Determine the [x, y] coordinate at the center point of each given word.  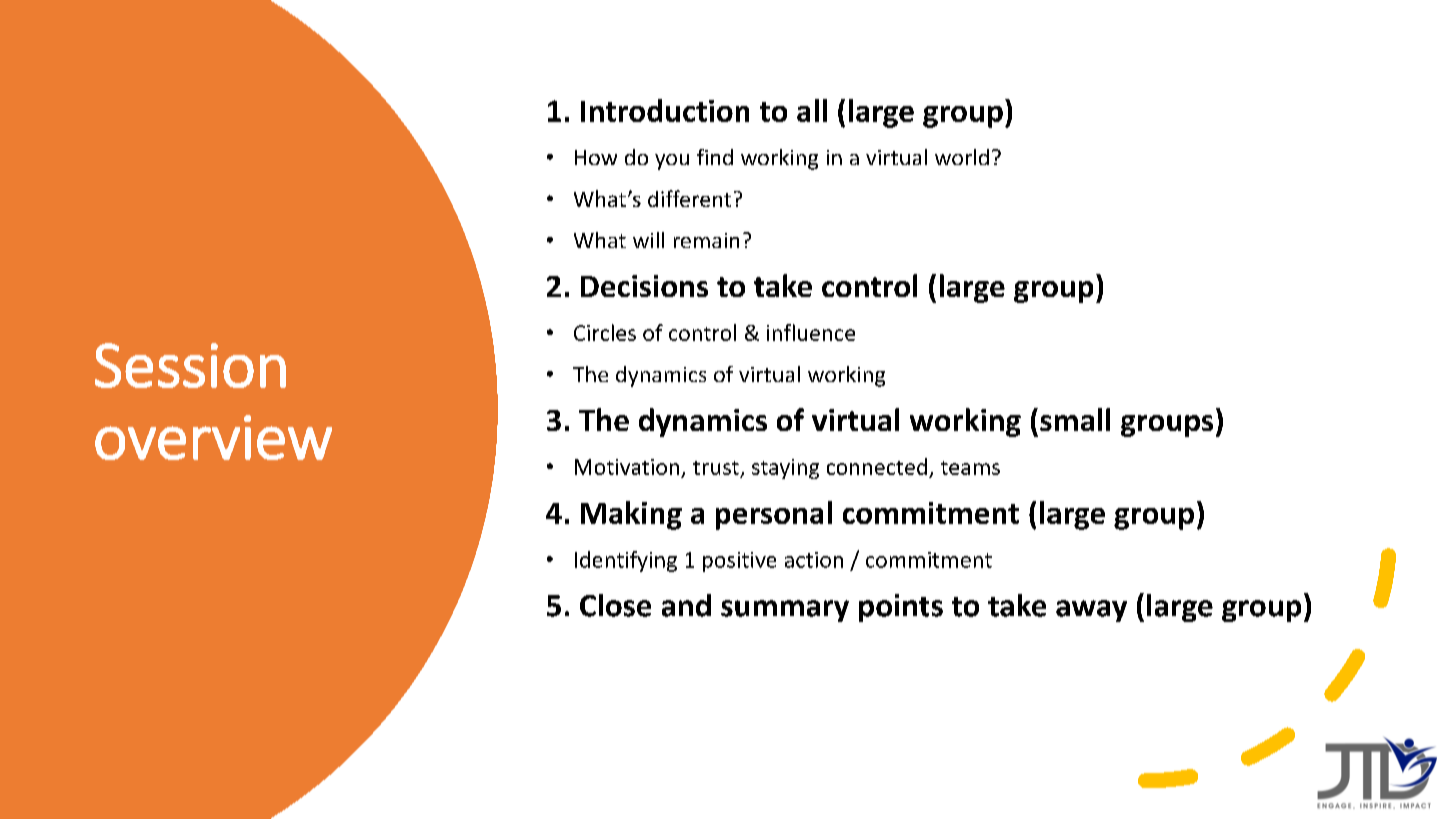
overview [213, 437]
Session [190, 365]
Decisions [644, 286]
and [686, 605]
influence [811, 332]
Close [615, 605]
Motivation [627, 467]
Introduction [665, 110]
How [596, 157]
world [962, 157]
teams [970, 468]
